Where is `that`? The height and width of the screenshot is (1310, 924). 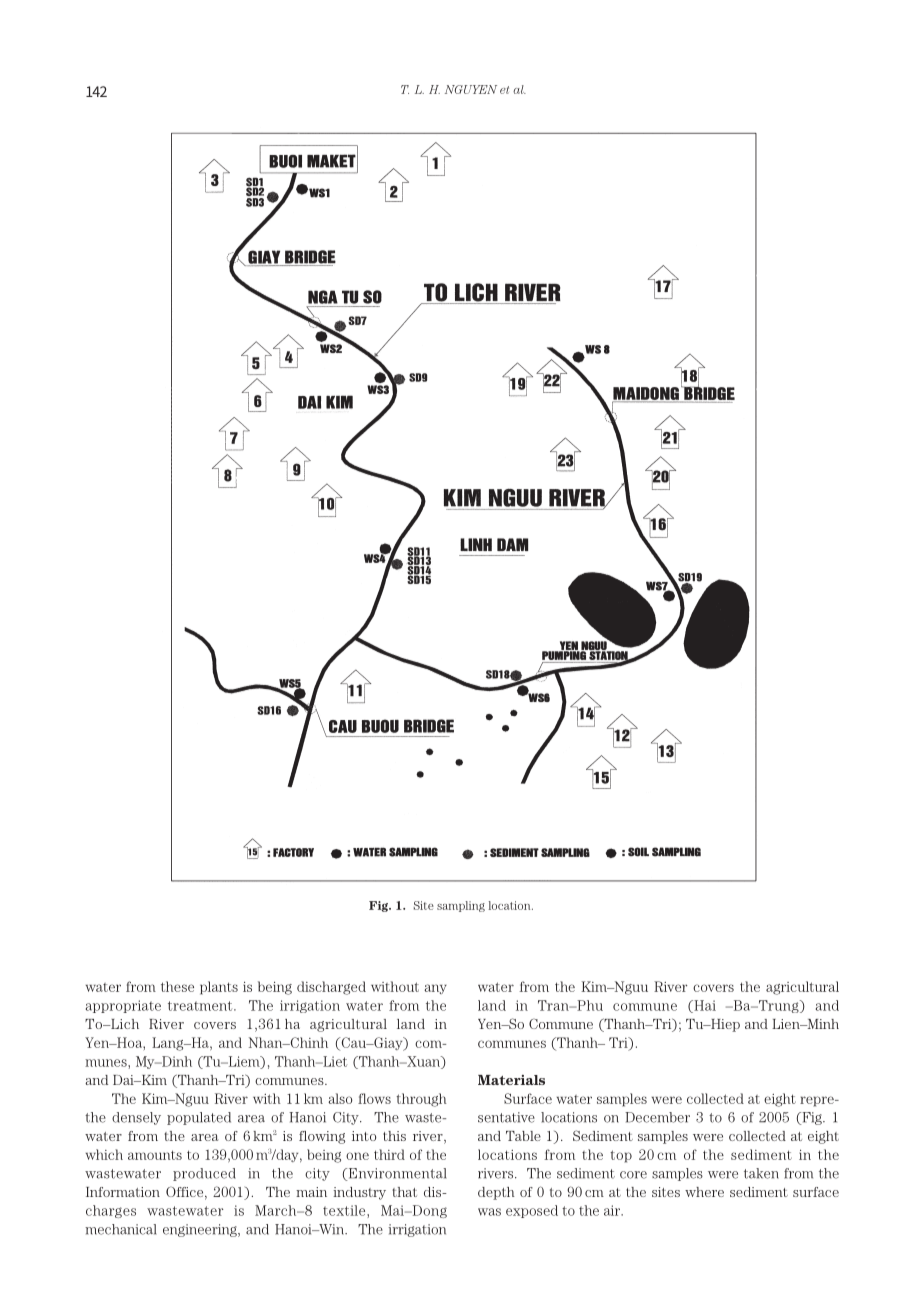 that is located at coordinates (404, 1192).
